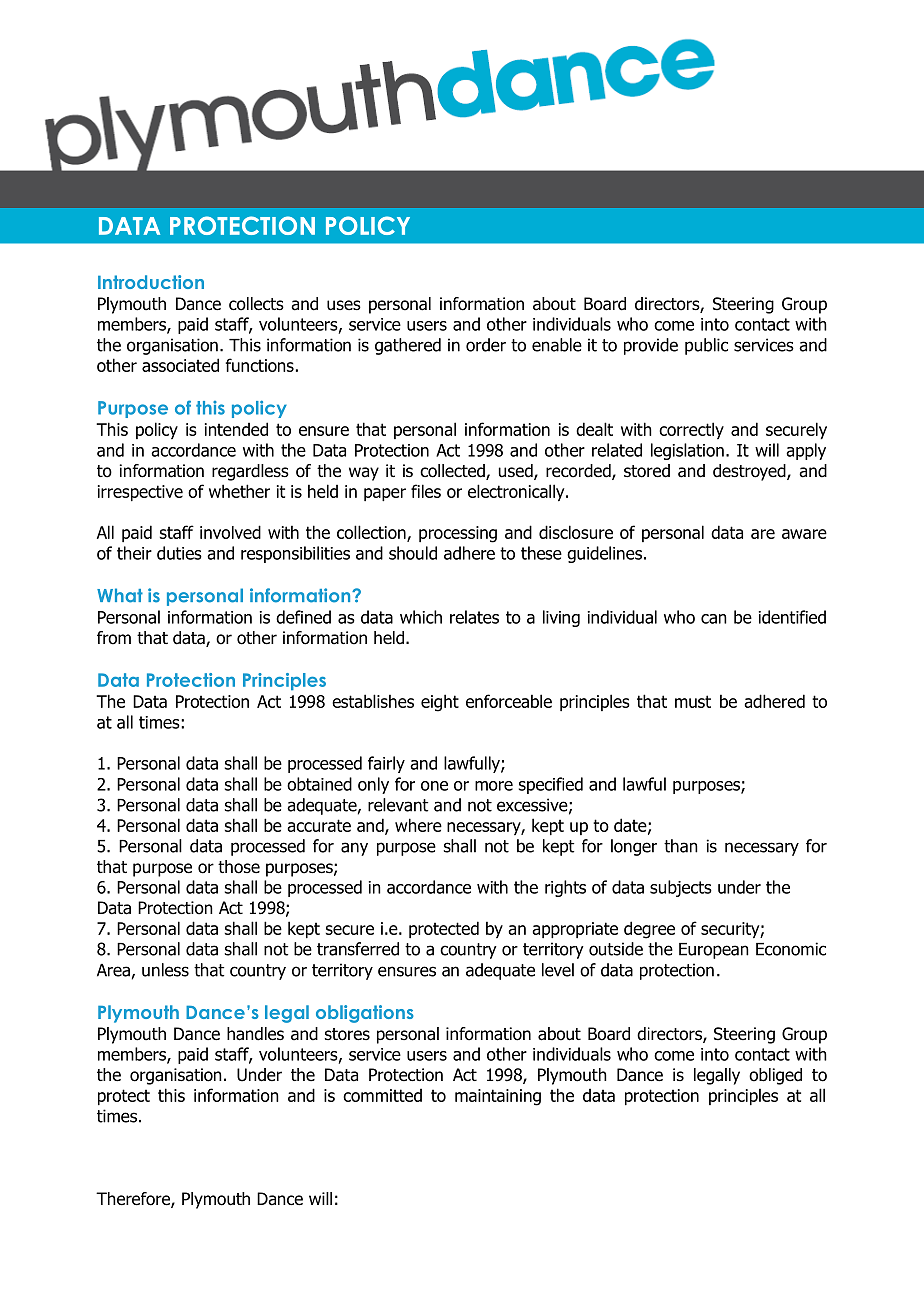 The height and width of the screenshot is (1308, 924). I want to click on eight, so click(440, 703).
